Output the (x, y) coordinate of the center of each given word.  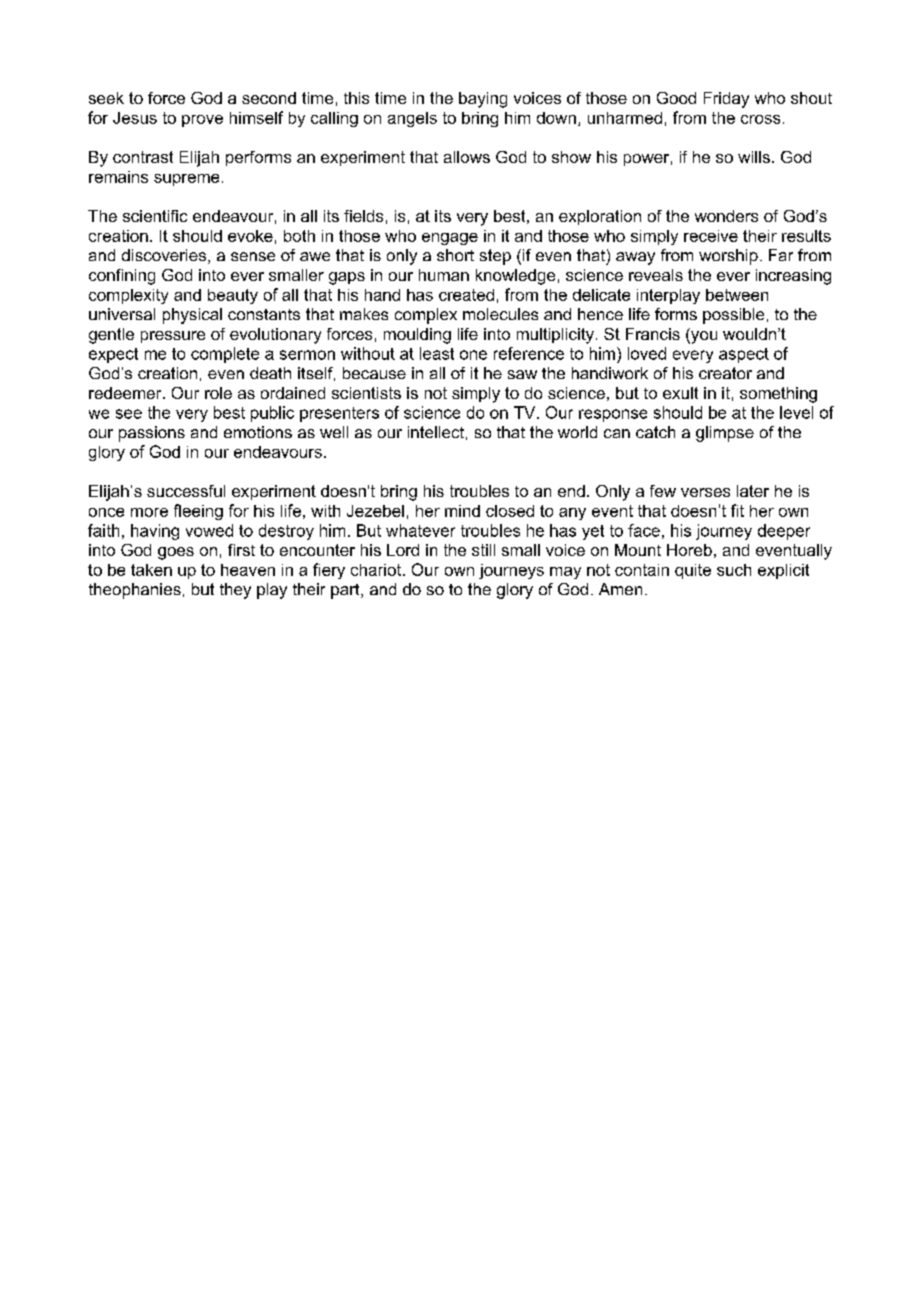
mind (462, 511)
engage (450, 239)
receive (711, 236)
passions (152, 434)
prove (202, 121)
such (734, 570)
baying (483, 100)
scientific (155, 216)
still (483, 550)
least (437, 353)
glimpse (725, 434)
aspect (744, 355)
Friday (726, 100)
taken (151, 570)
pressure (173, 337)
